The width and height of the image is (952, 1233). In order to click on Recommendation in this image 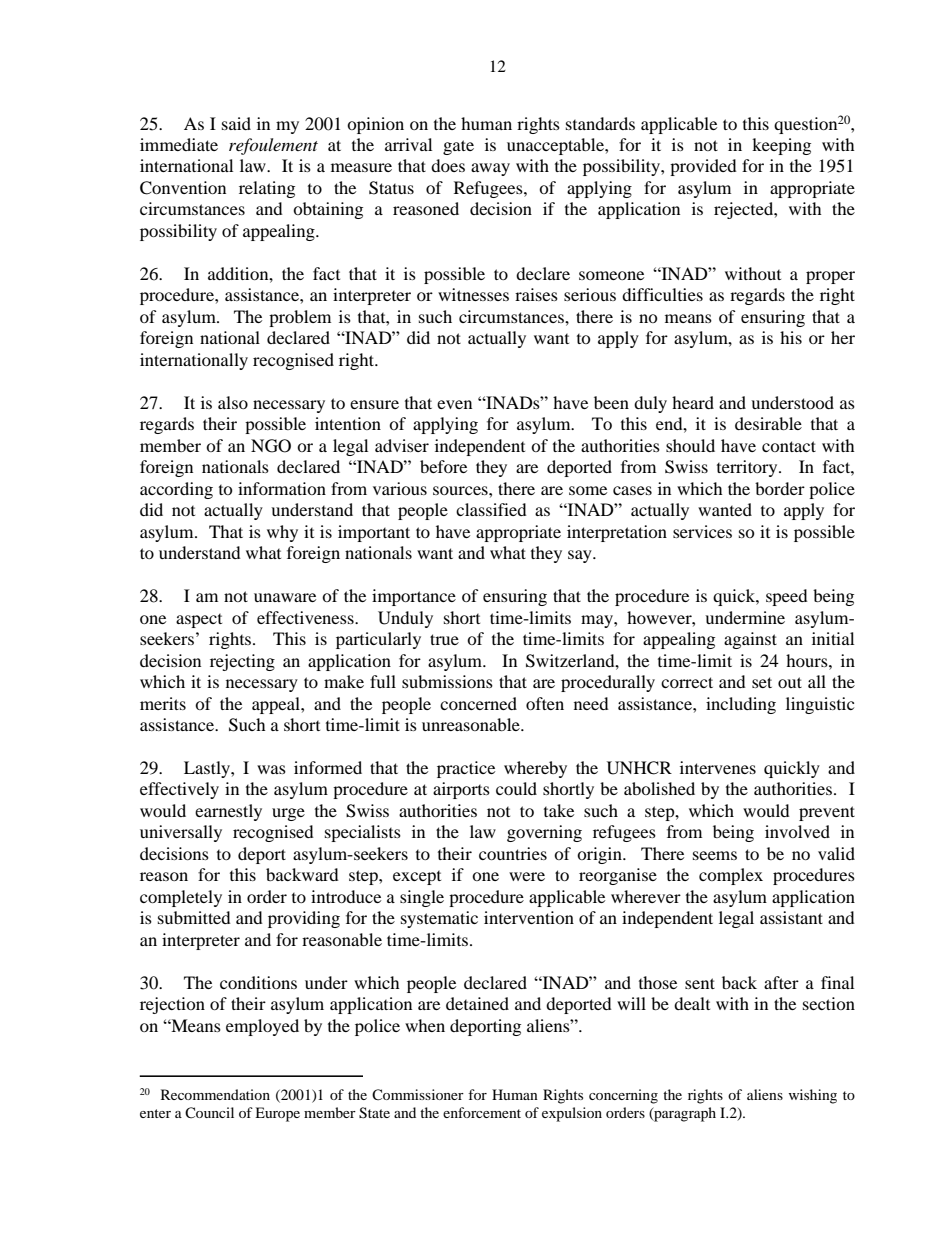, I will do `click(215, 1094)`.
